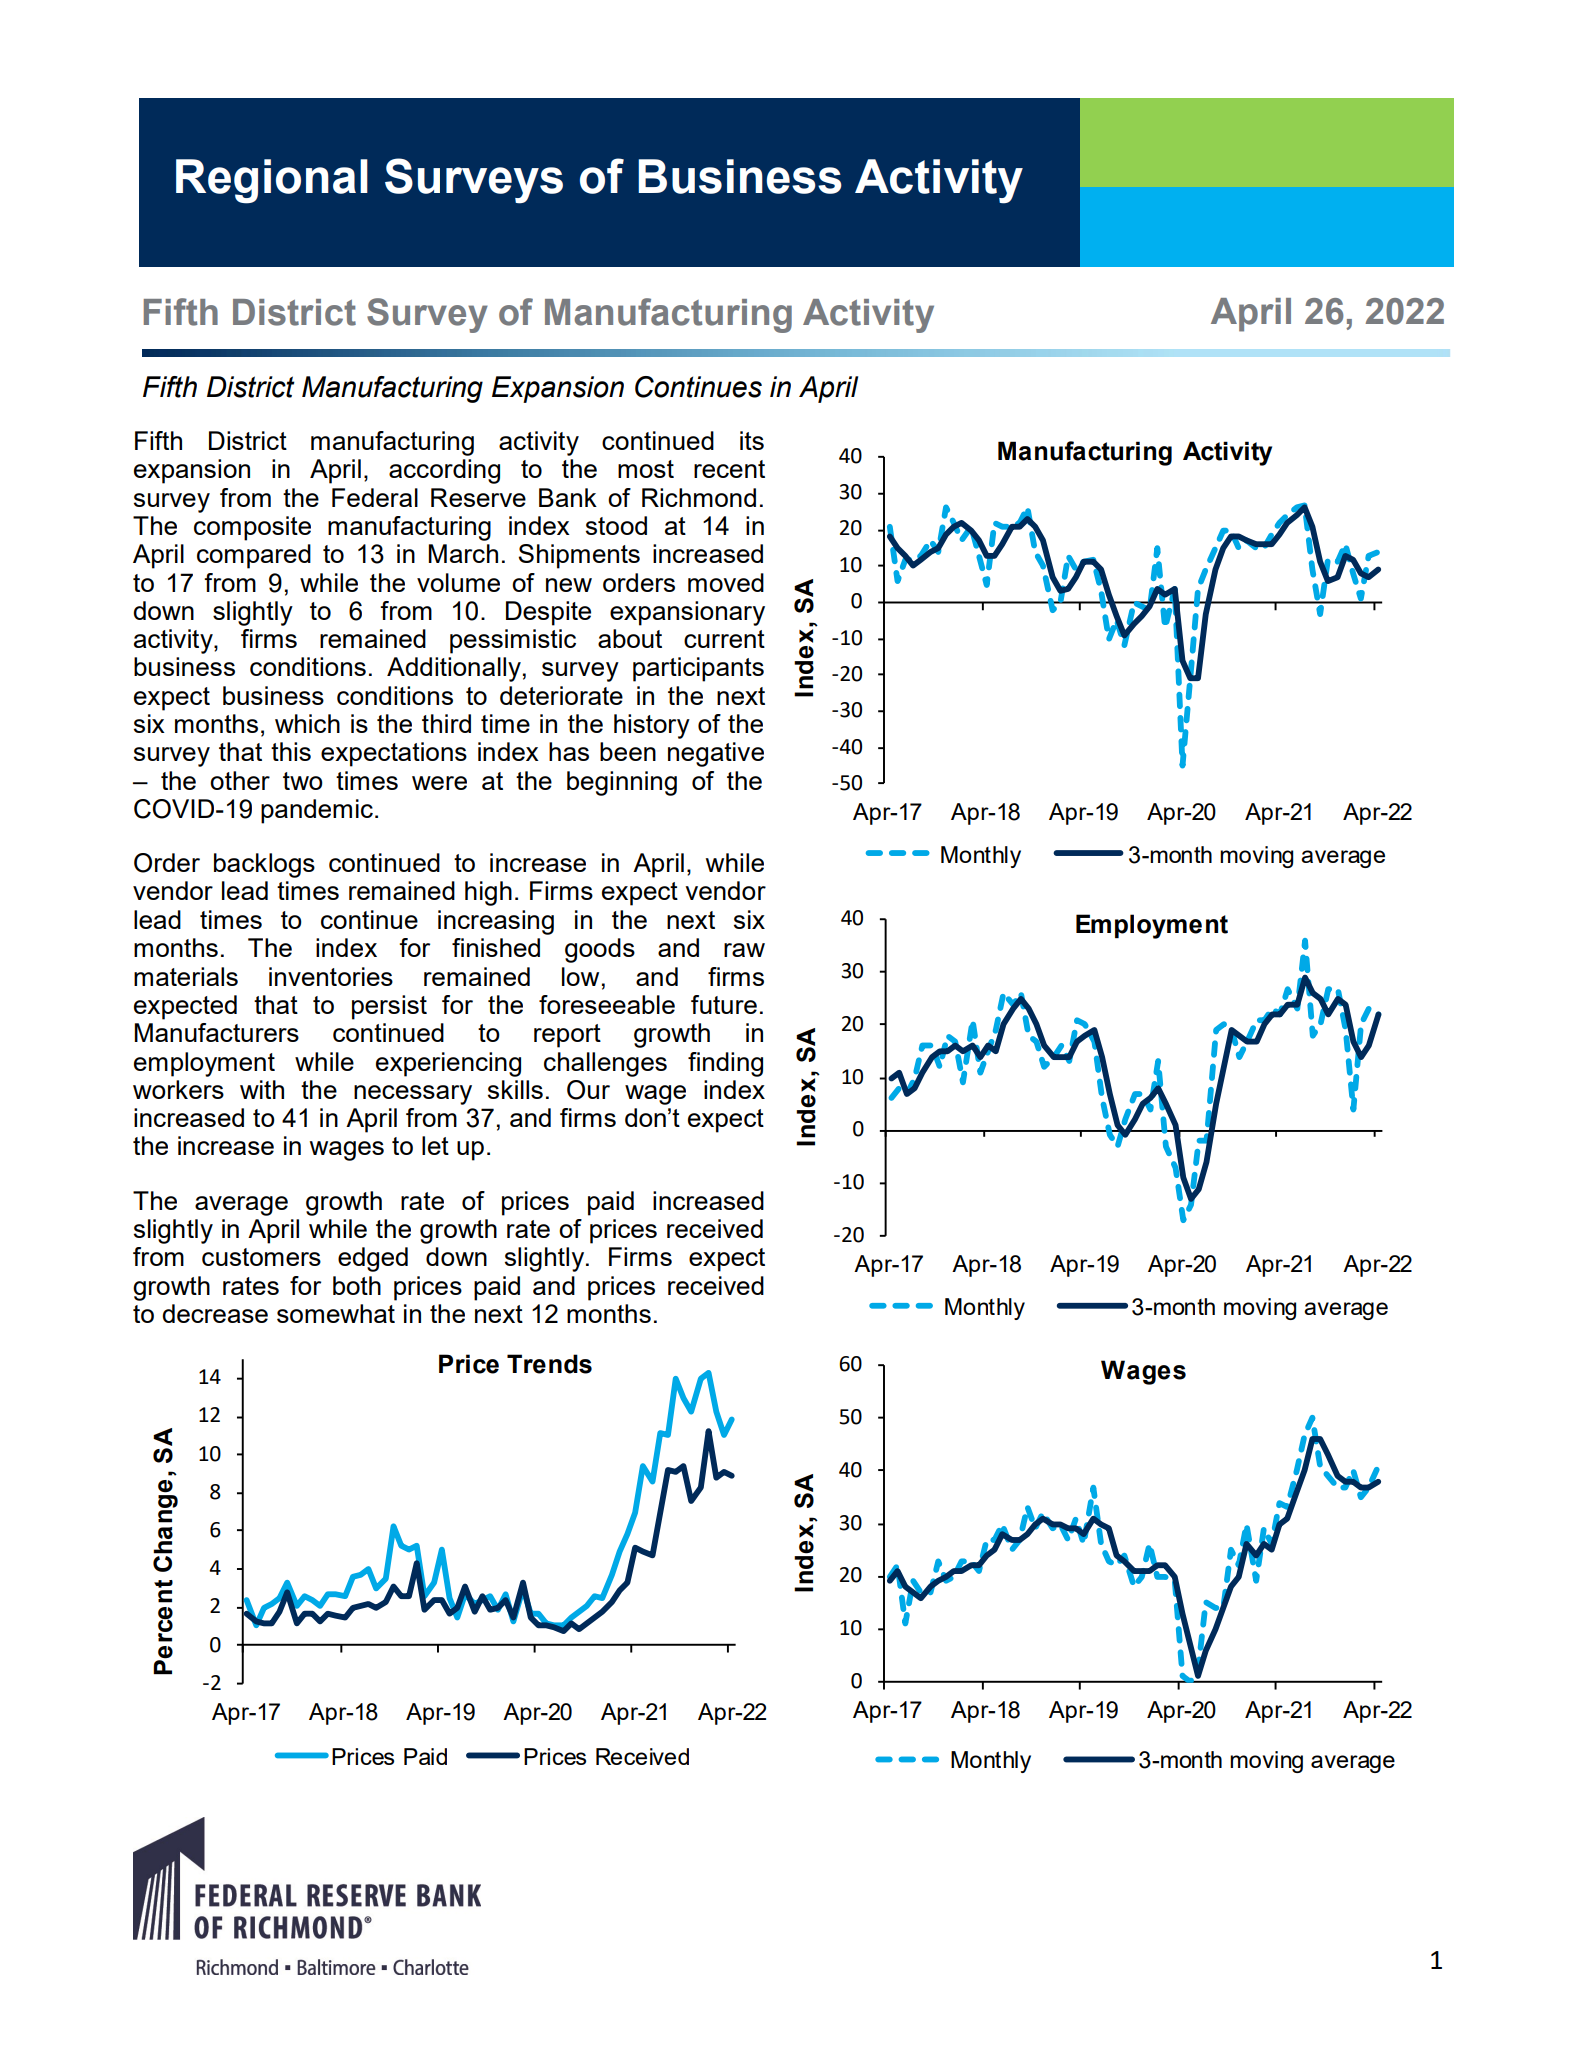 The height and width of the screenshot is (2059, 1591). What do you see at coordinates (240, 780) in the screenshot?
I see `other` at bounding box center [240, 780].
